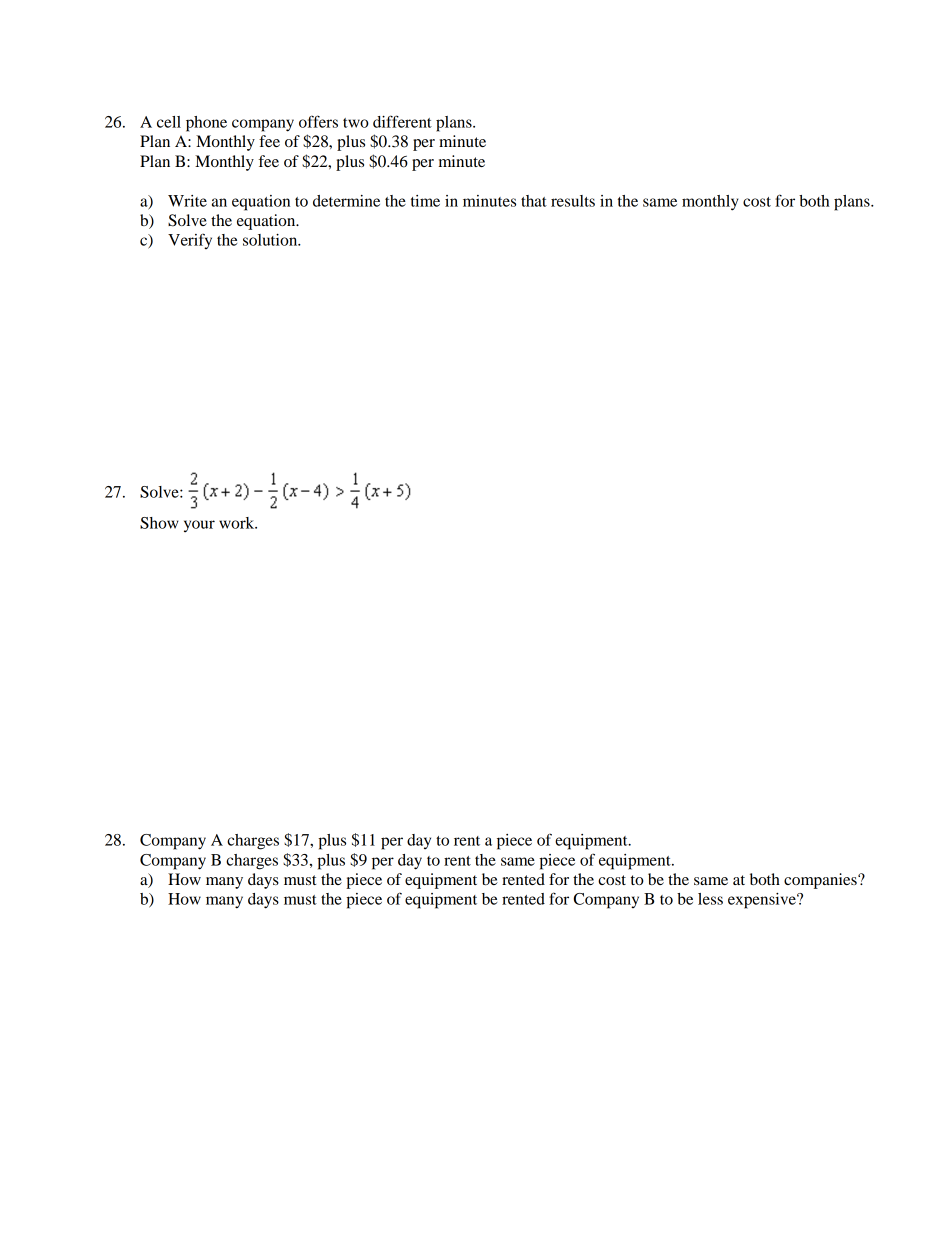 Image resolution: width=952 pixels, height=1233 pixels. What do you see at coordinates (821, 881) in the image?
I see `companies` at bounding box center [821, 881].
